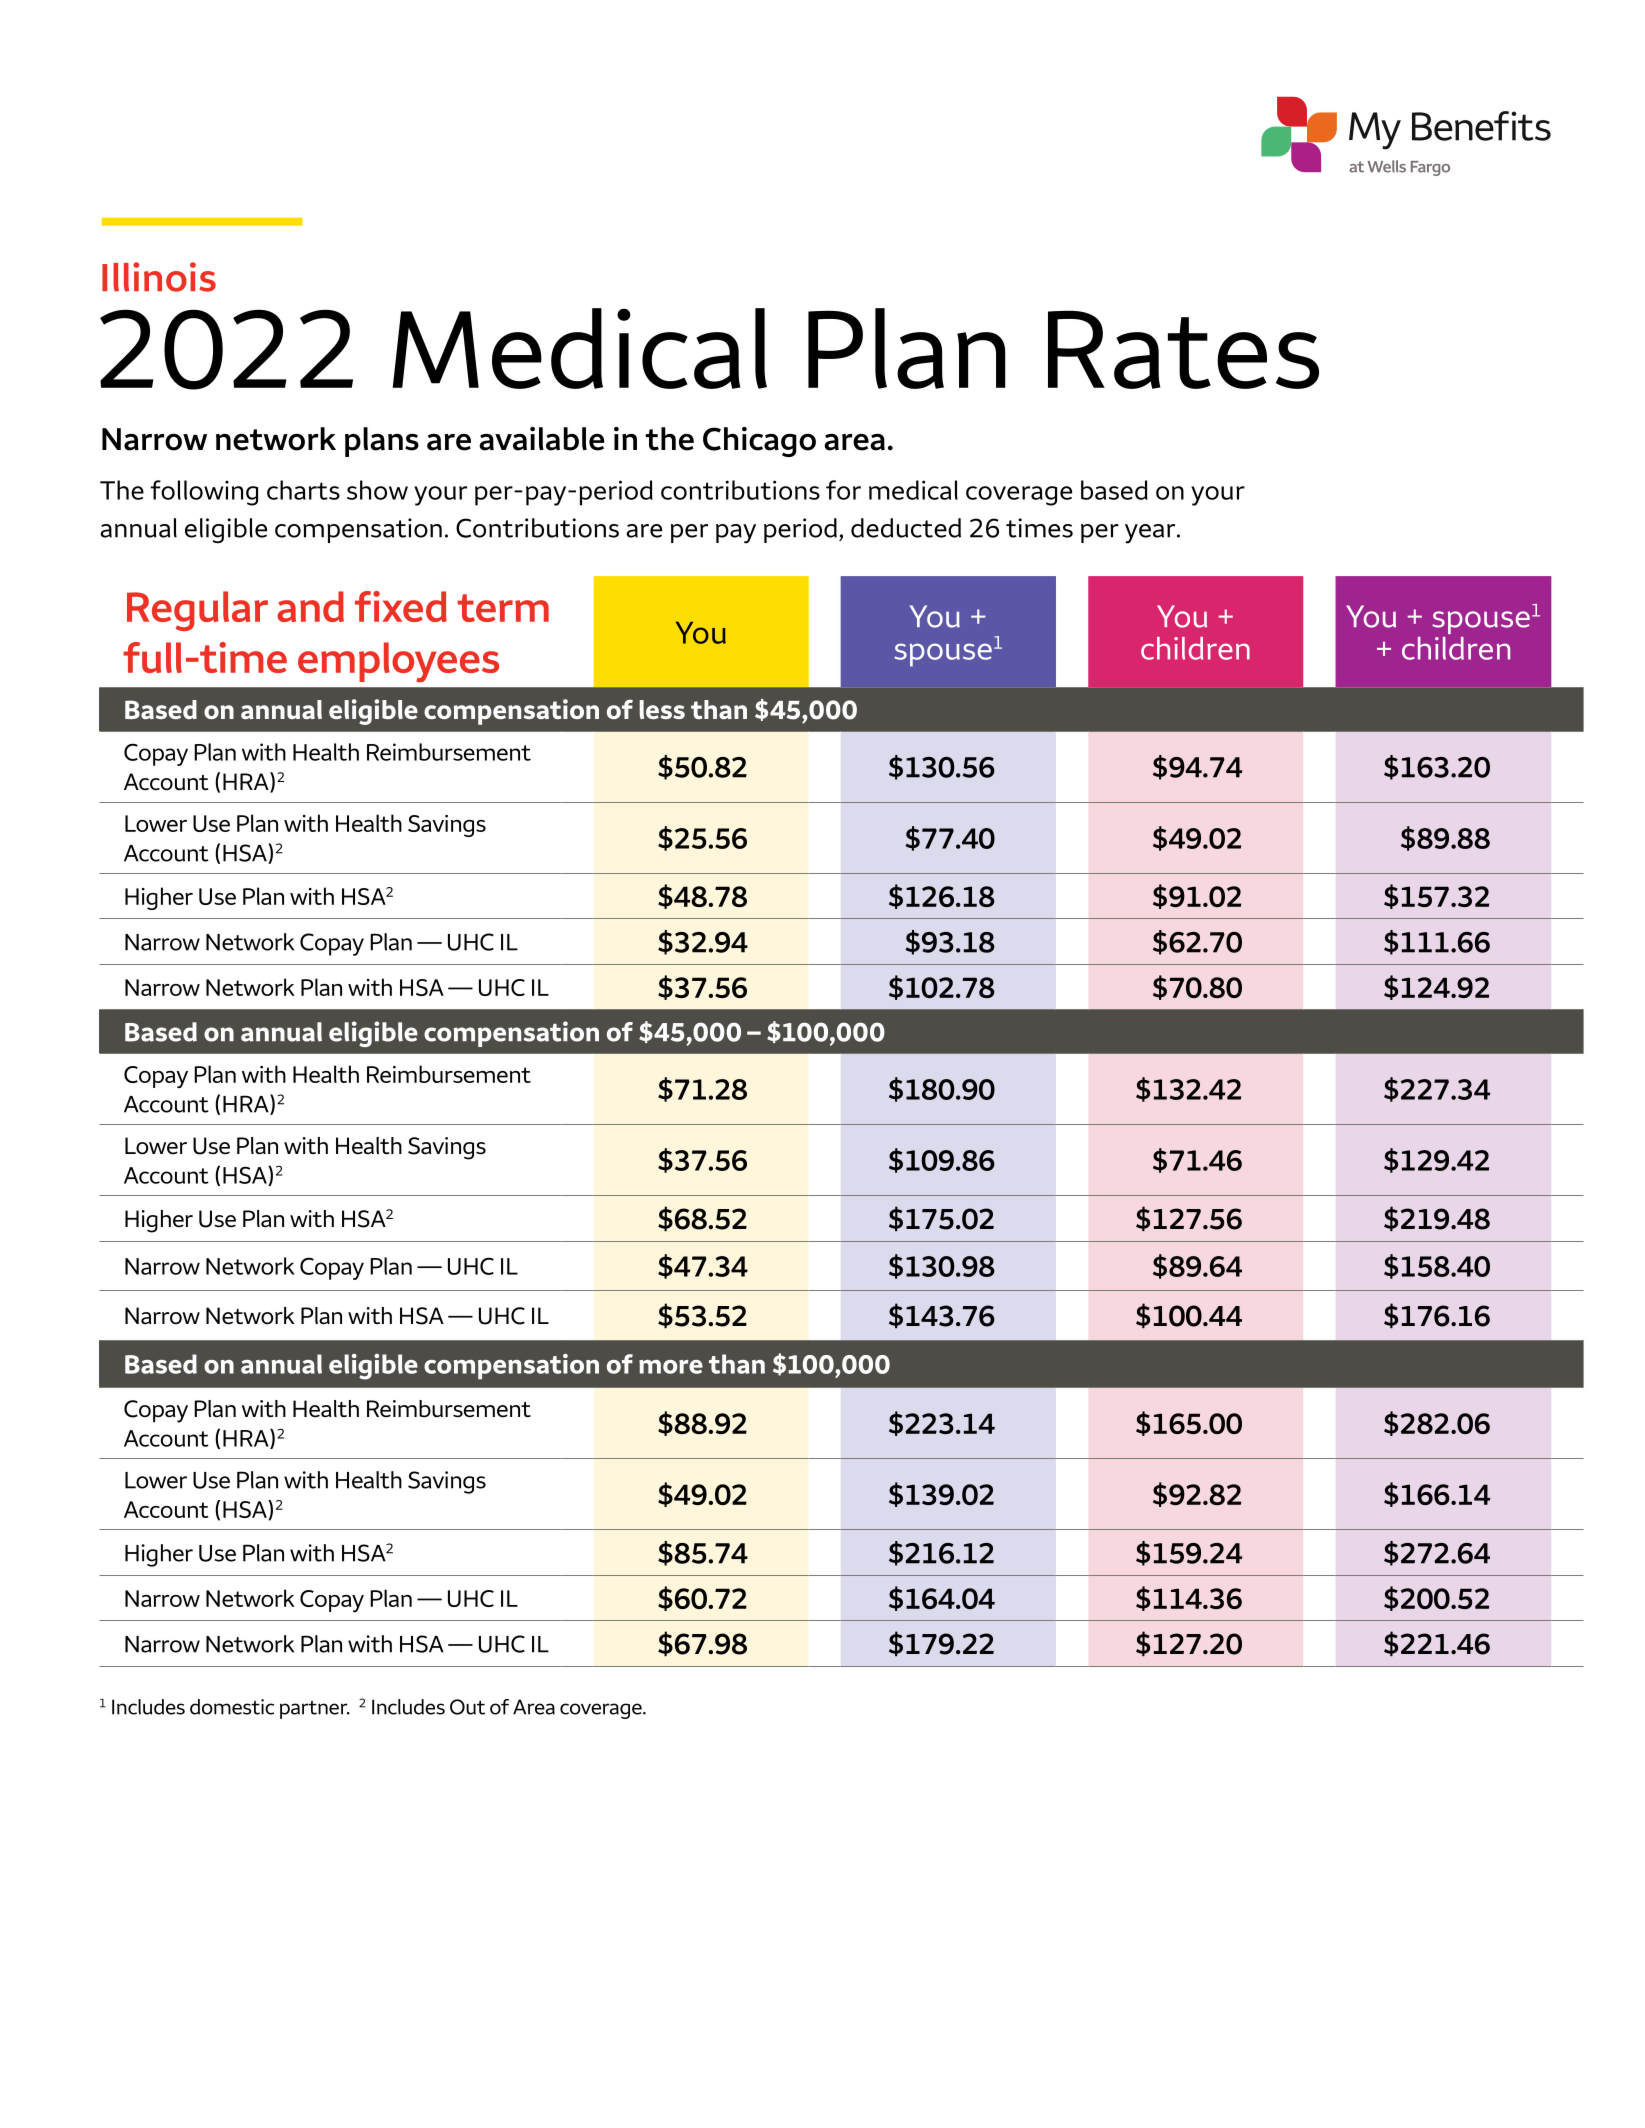 This screenshot has height=2128, width=1645. I want to click on and, so click(310, 606).
